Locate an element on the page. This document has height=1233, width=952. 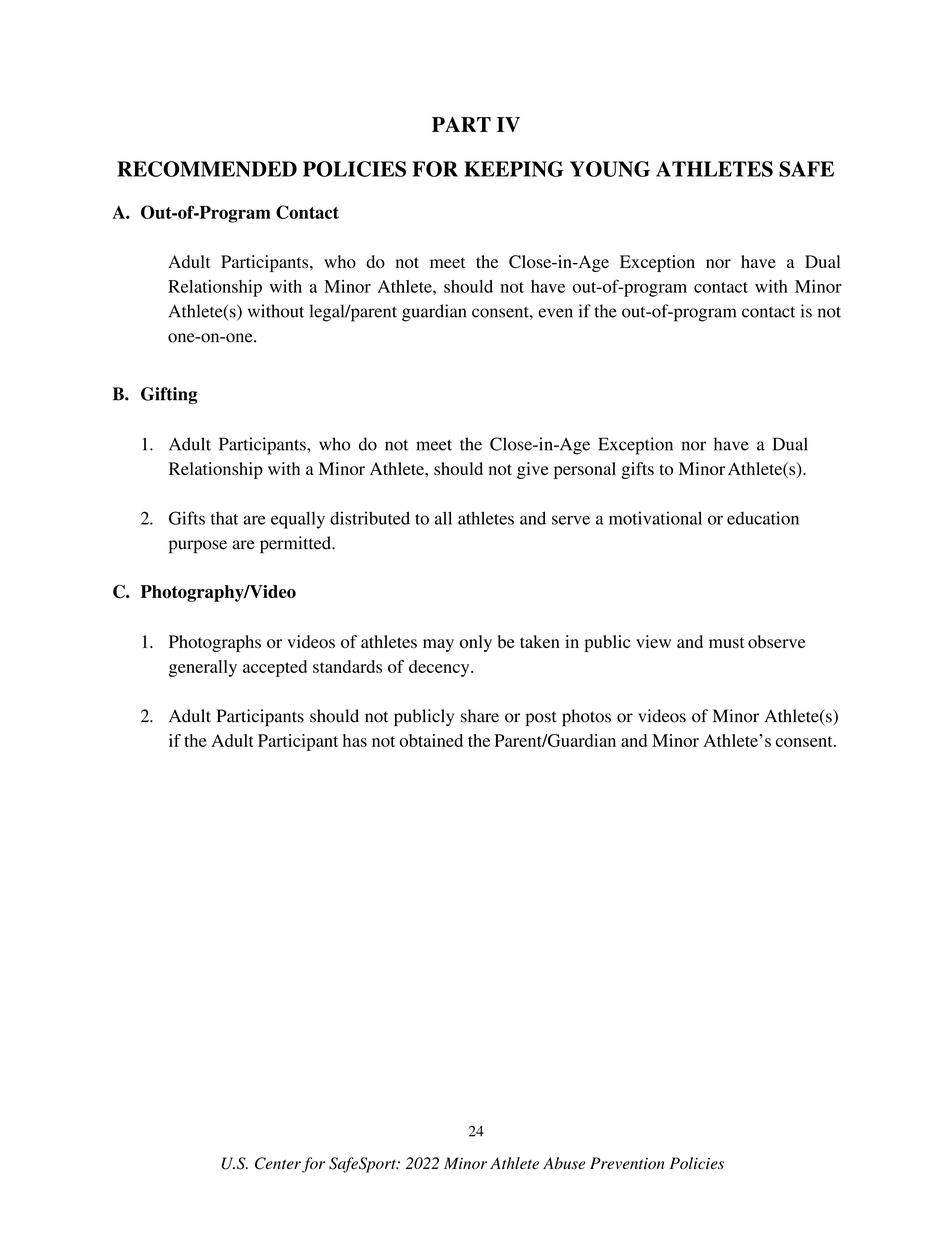
Center is located at coordinates (278, 1163).
